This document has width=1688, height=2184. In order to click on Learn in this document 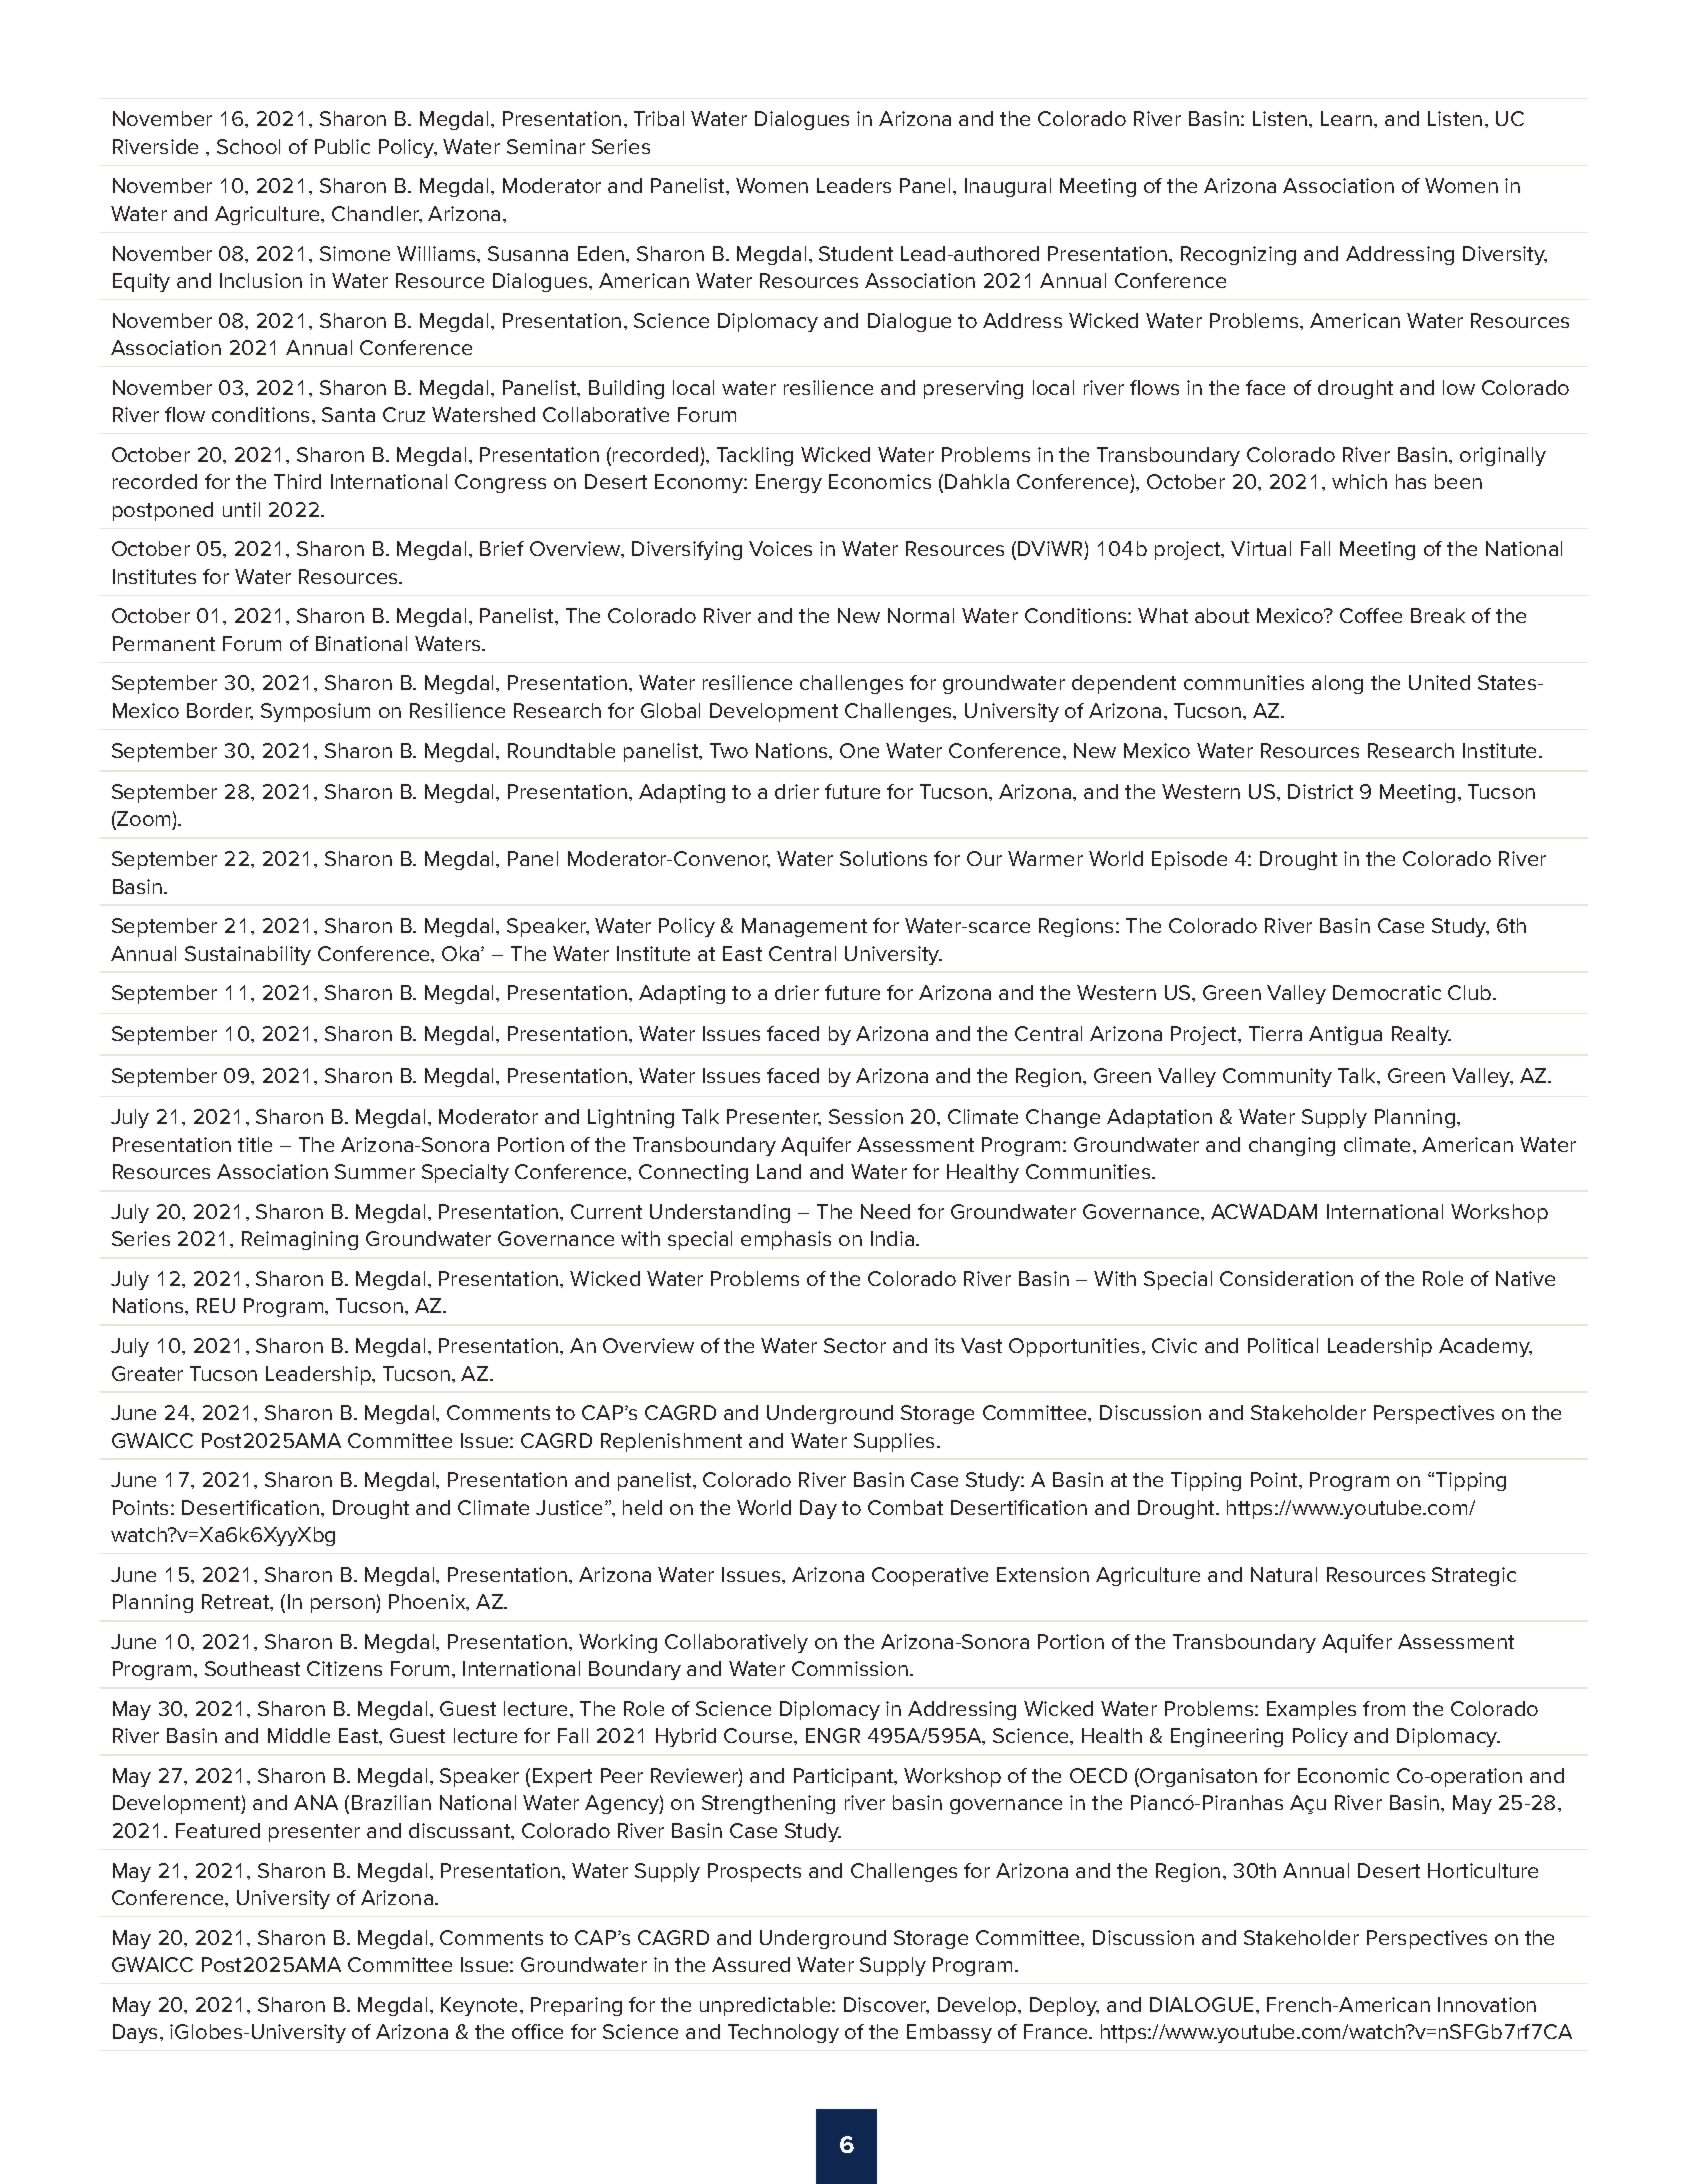, I will do `click(1346, 118)`.
